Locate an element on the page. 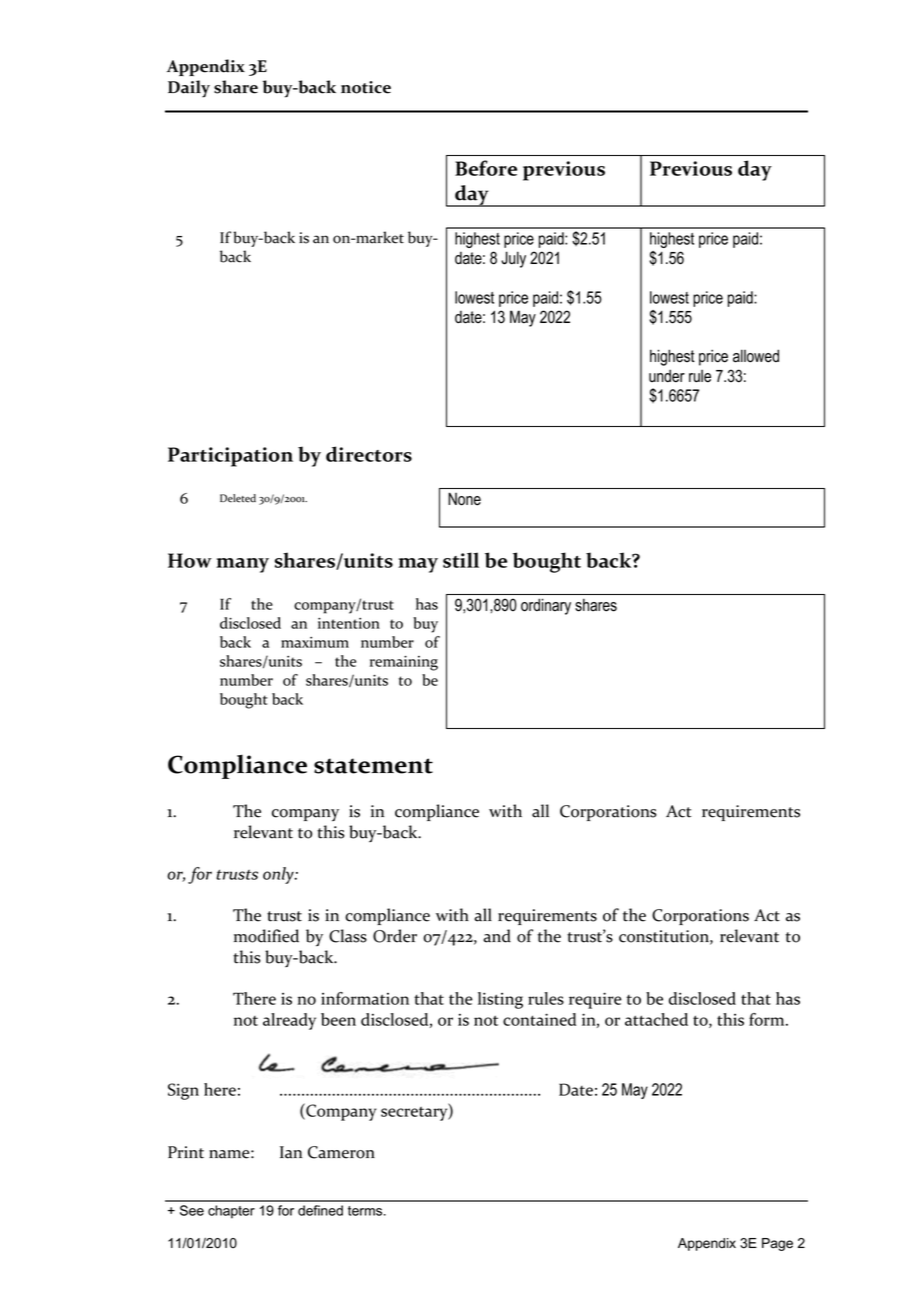 This image has width=924, height=1307. July is located at coordinates (513, 259).
